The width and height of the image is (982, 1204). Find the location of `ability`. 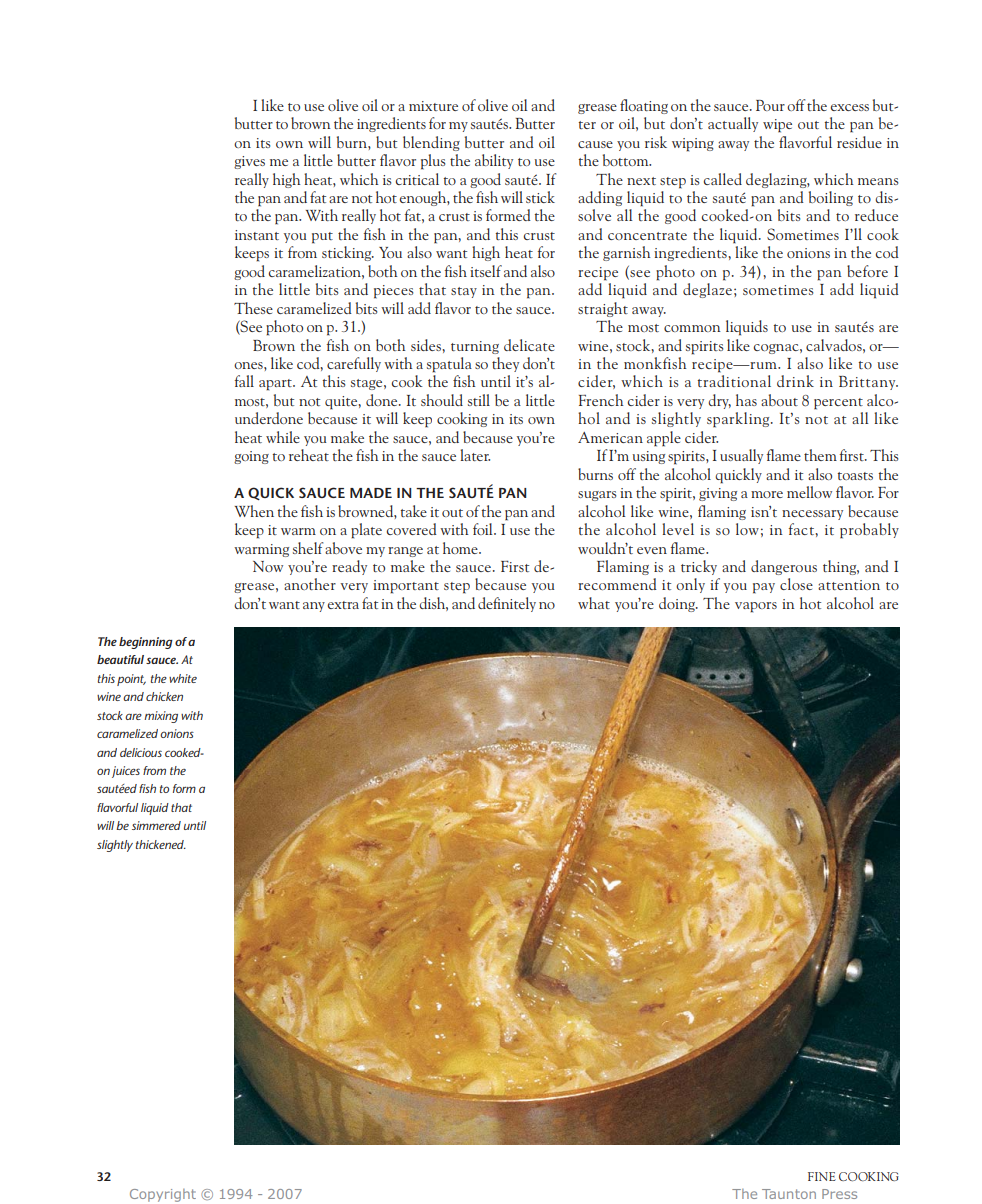

ability is located at coordinates (494, 161).
